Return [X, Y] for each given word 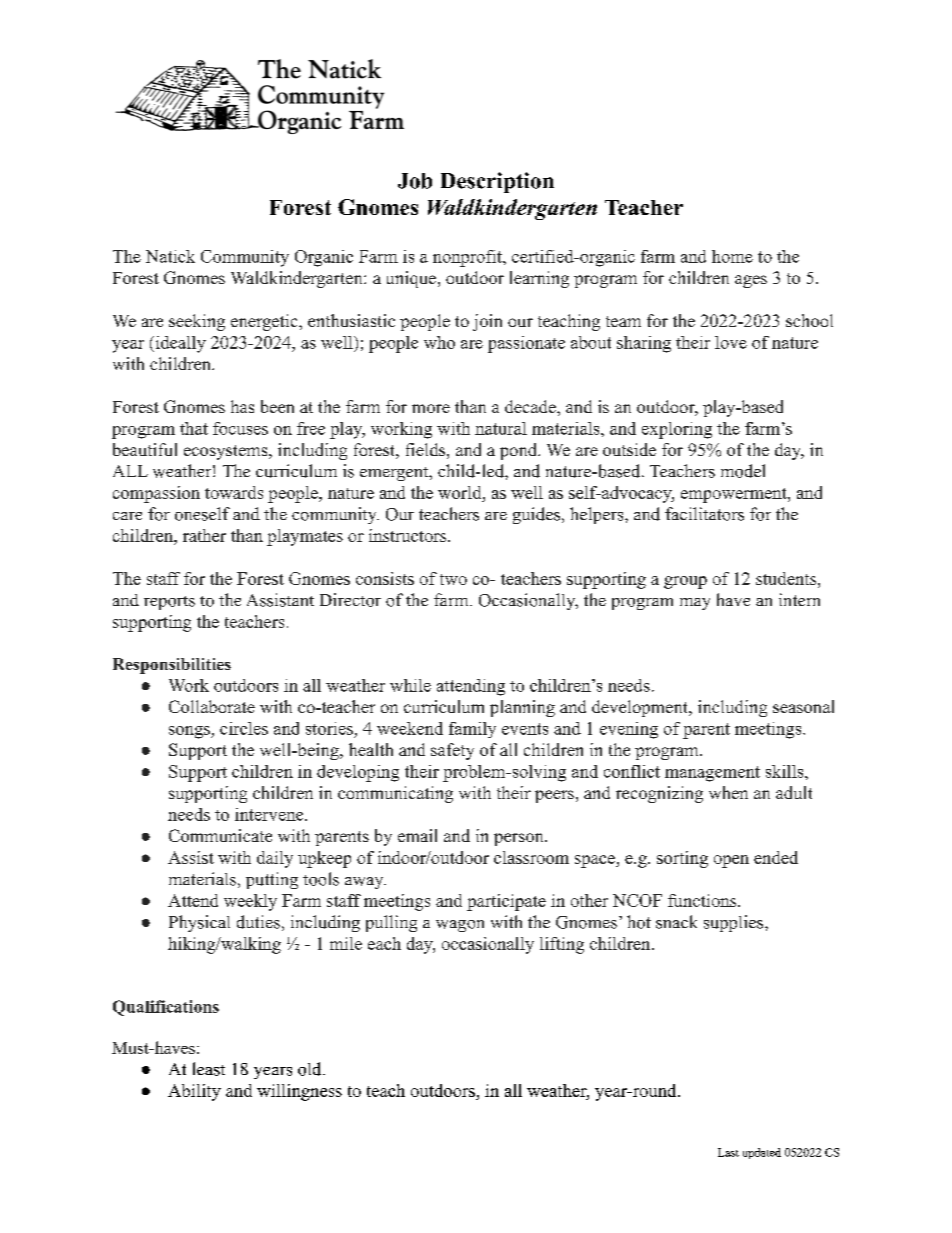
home [732, 256]
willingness [299, 1092]
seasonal [803, 706]
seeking [197, 322]
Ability [194, 1092]
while [410, 685]
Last [728, 1152]
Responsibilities [172, 666]
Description [497, 182]
